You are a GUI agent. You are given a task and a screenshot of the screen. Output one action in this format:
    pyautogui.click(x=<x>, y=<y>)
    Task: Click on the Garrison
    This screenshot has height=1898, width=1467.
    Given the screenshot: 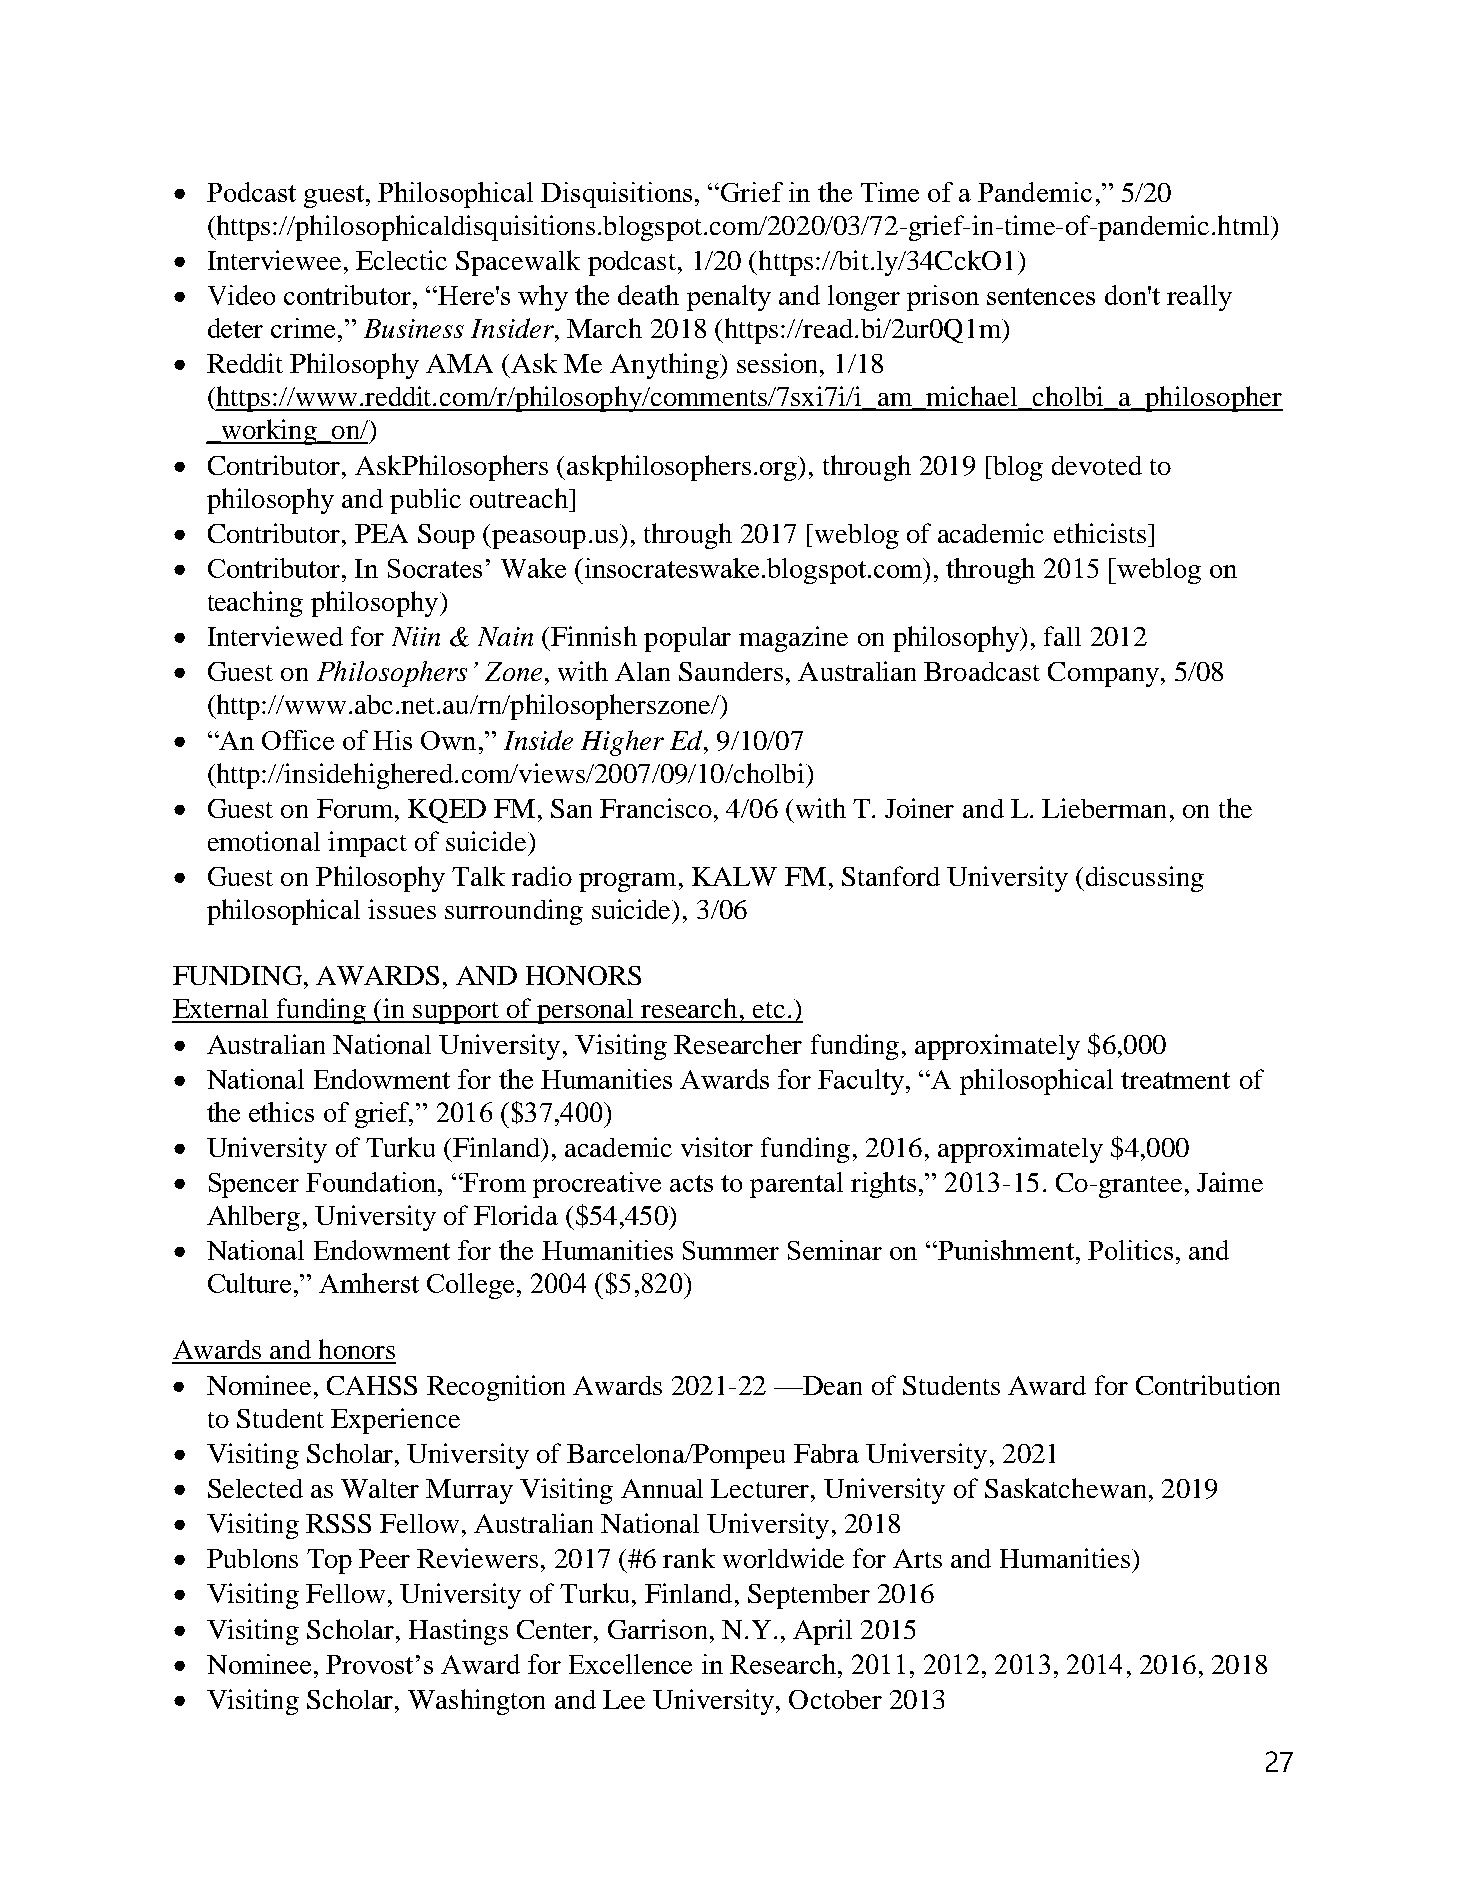 What is the action you would take?
    pyautogui.click(x=657, y=1629)
